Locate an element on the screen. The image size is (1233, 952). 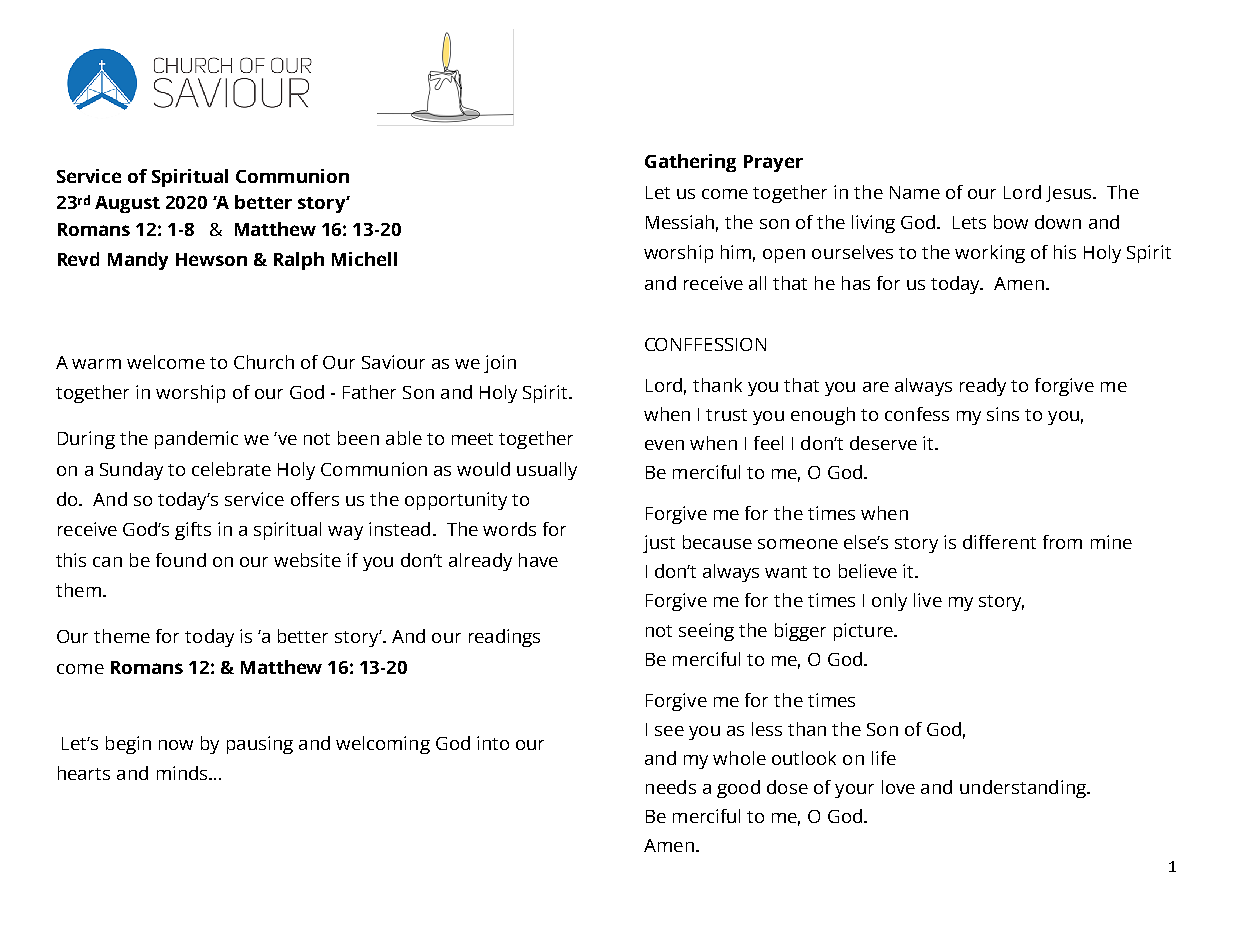
needs is located at coordinates (671, 787).
